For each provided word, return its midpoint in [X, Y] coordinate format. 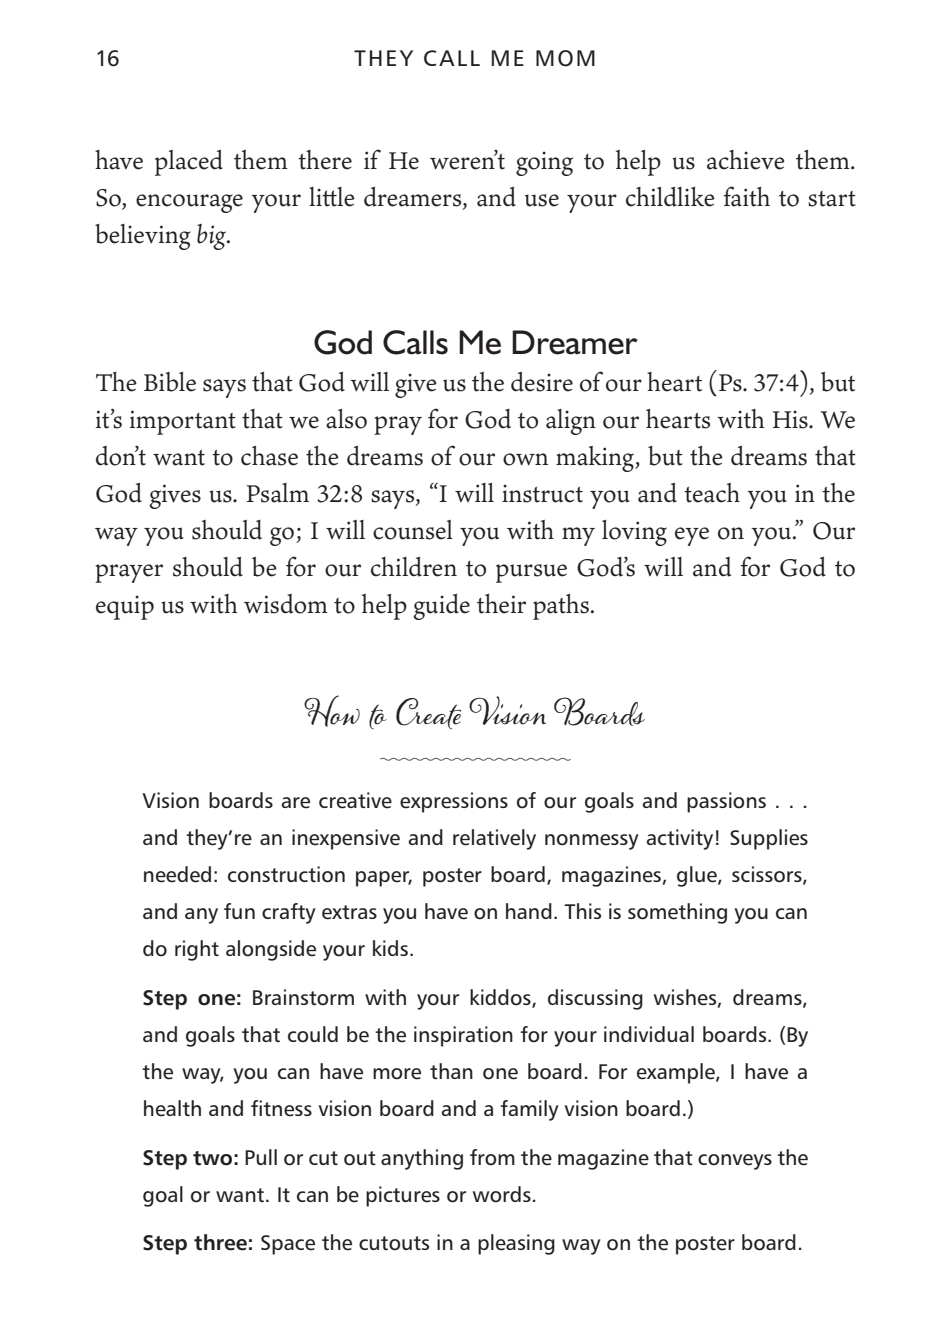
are [295, 803]
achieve [746, 160]
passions [726, 802]
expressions [454, 802]
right [197, 950]
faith [747, 196]
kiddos [501, 998]
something [677, 913]
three [220, 1242]
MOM [565, 58]
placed [189, 163]
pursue [531, 573]
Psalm [277, 493]
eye [692, 536]
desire [542, 382]
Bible [170, 382]
